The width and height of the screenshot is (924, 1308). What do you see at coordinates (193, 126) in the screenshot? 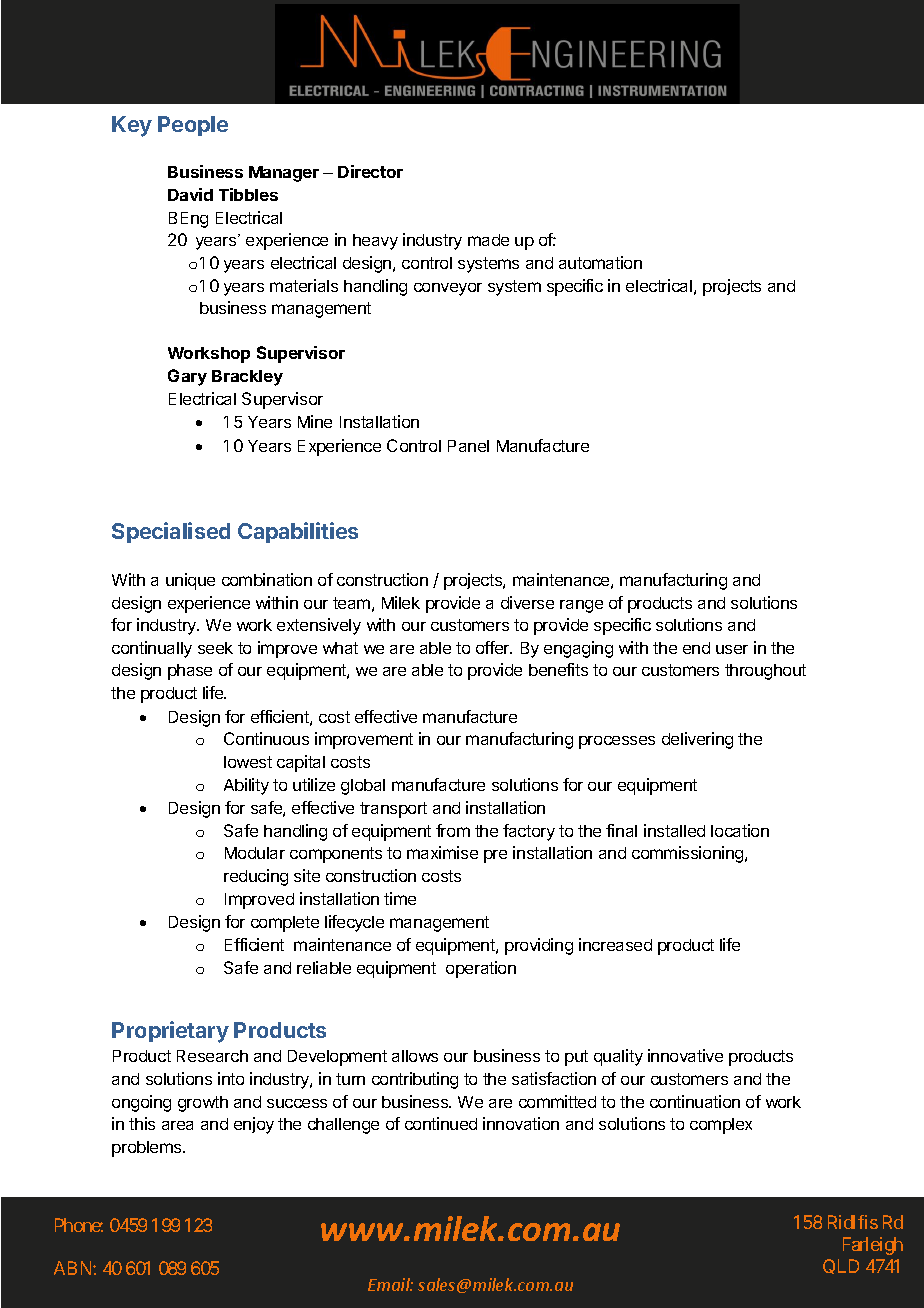
I see `People` at bounding box center [193, 126].
